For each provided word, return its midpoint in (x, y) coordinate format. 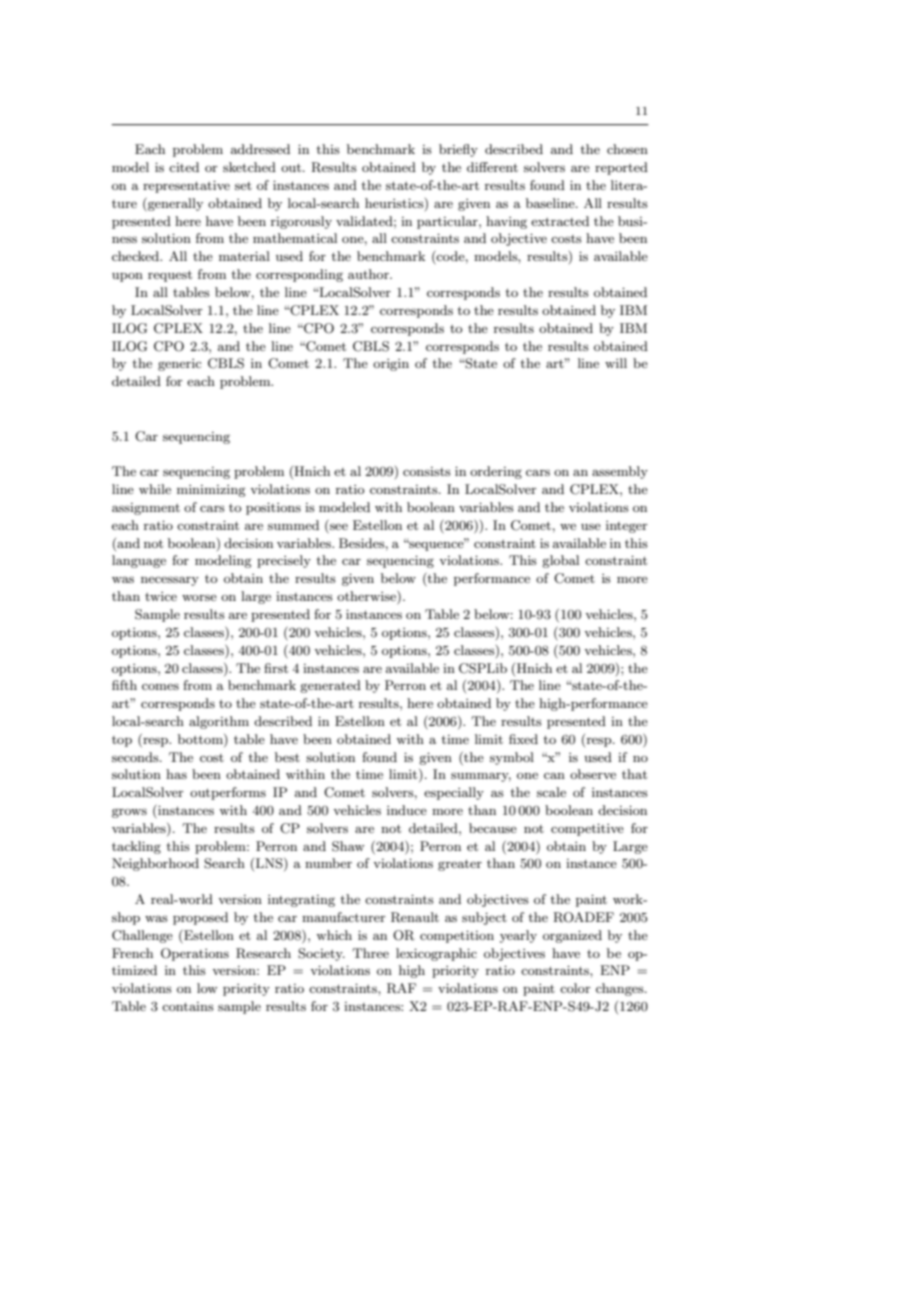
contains (188, 1006)
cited (184, 167)
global (560, 561)
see (339, 526)
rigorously (301, 222)
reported (621, 168)
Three (371, 953)
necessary (170, 581)
